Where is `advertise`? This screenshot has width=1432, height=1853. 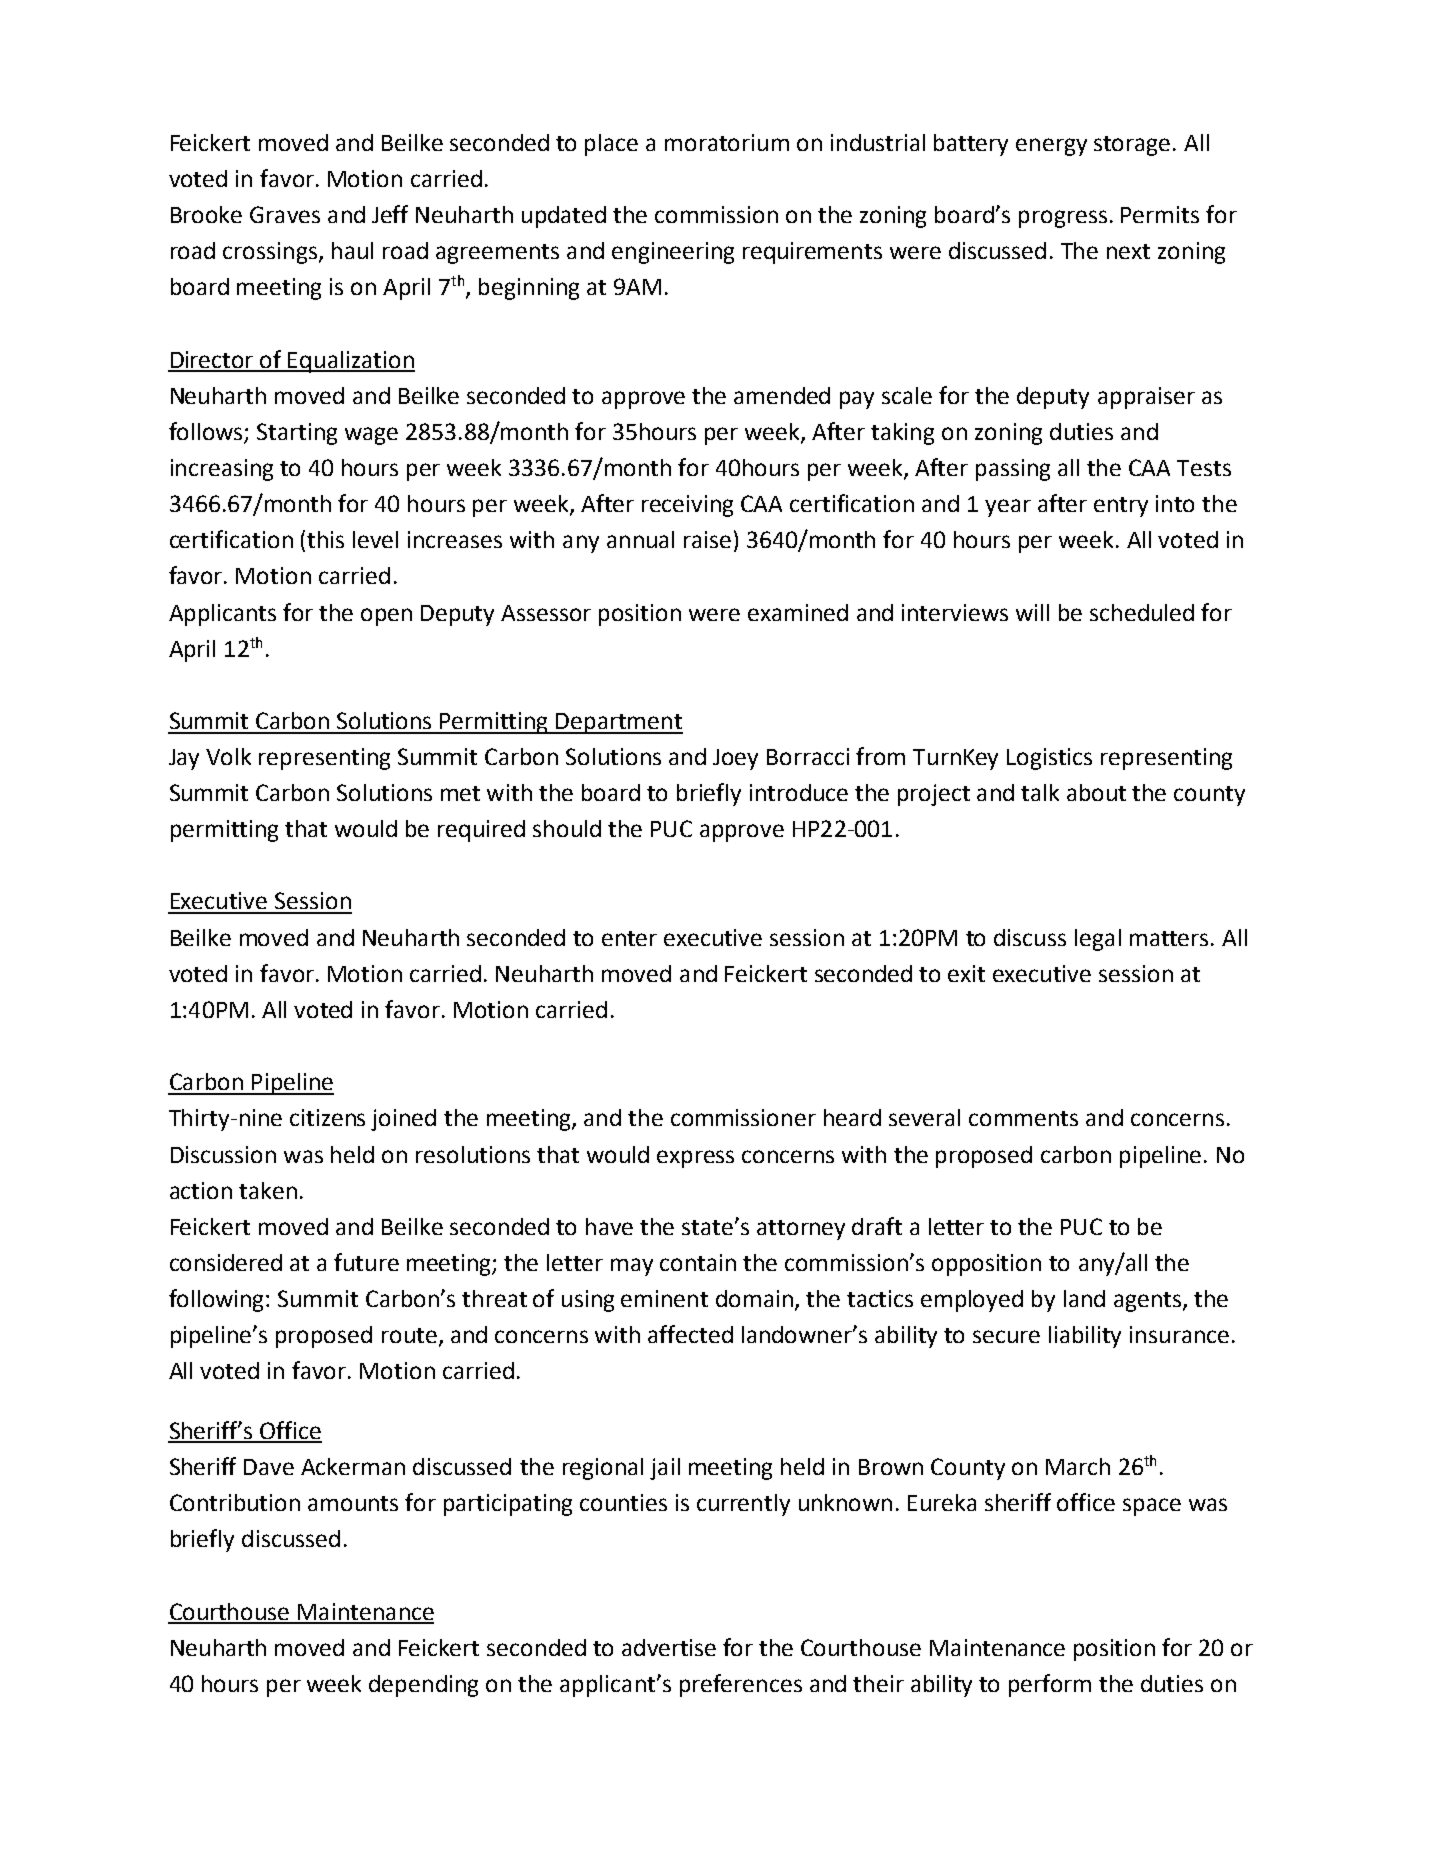 advertise is located at coordinates (669, 1647).
